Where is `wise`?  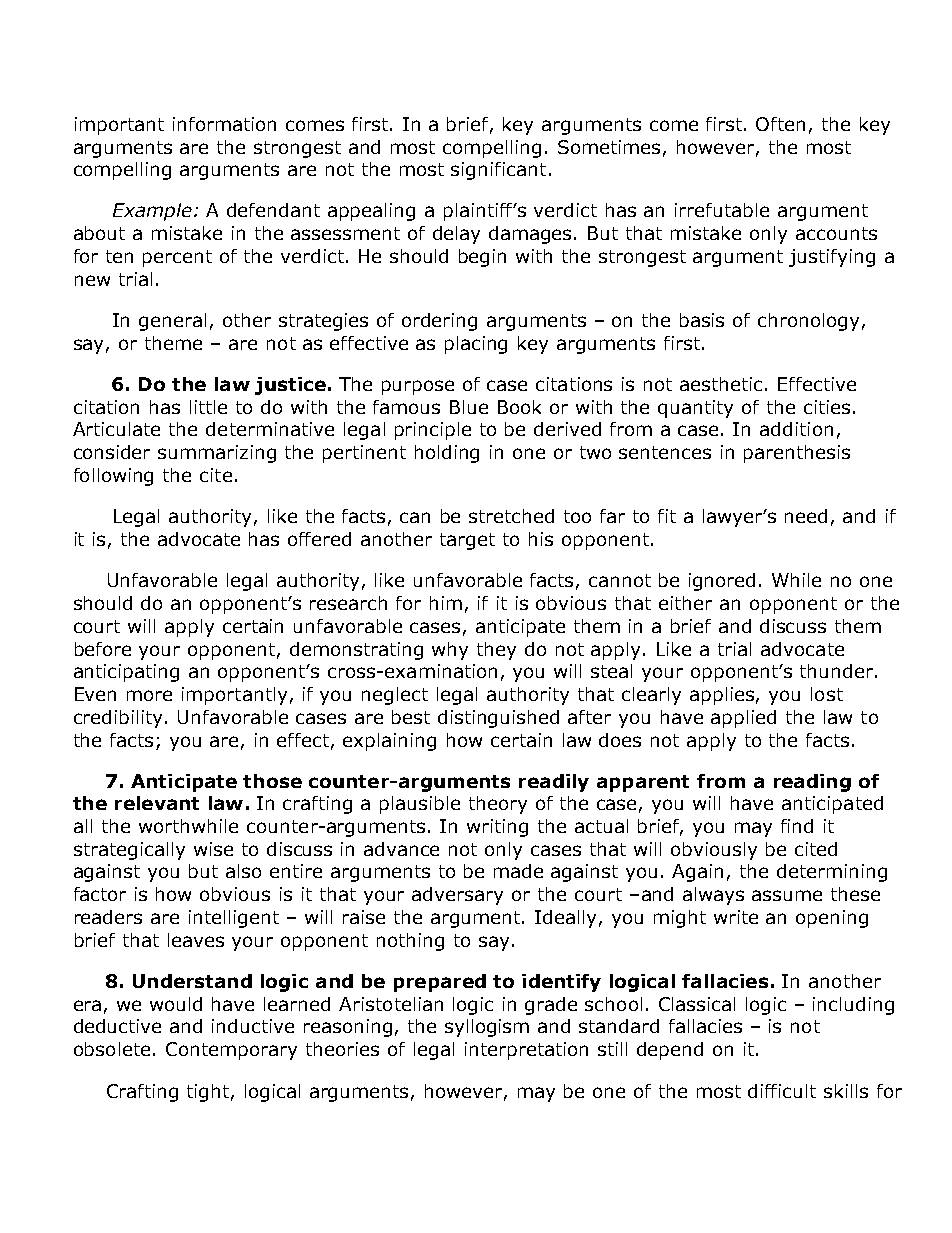 wise is located at coordinates (213, 849).
